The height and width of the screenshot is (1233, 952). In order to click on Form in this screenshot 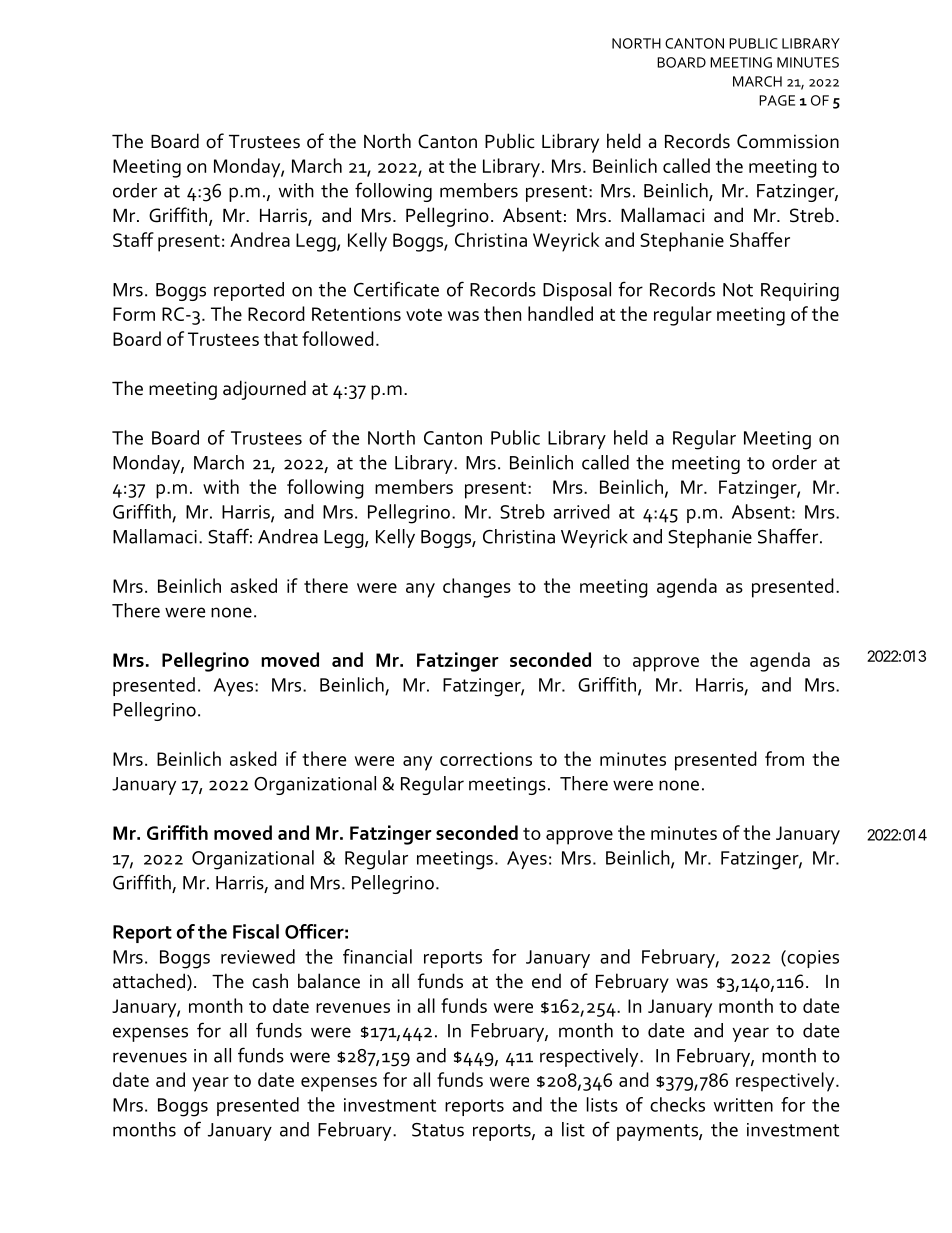, I will do `click(134, 314)`.
